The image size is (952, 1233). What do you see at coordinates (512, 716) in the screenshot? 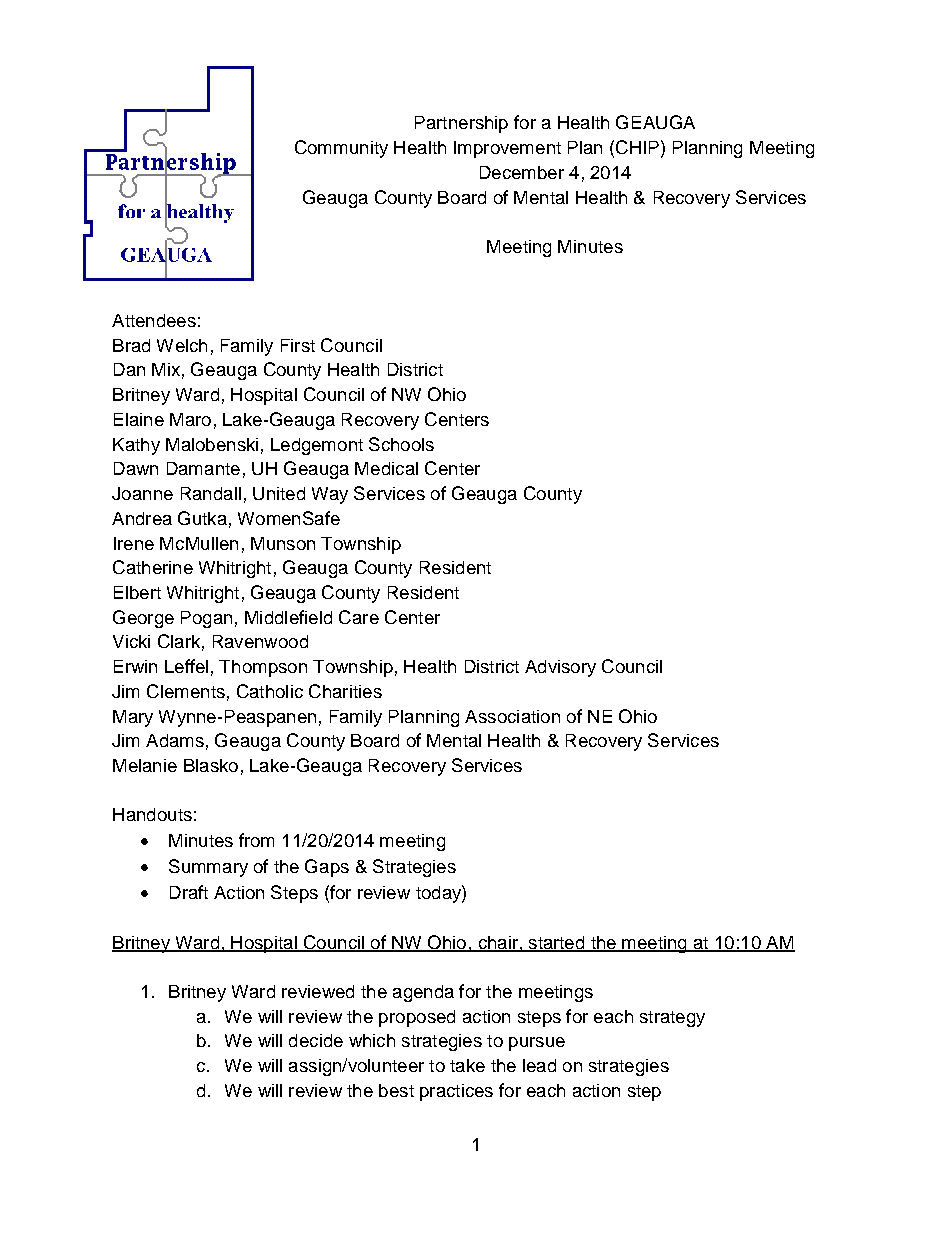
I see `Association` at bounding box center [512, 716].
